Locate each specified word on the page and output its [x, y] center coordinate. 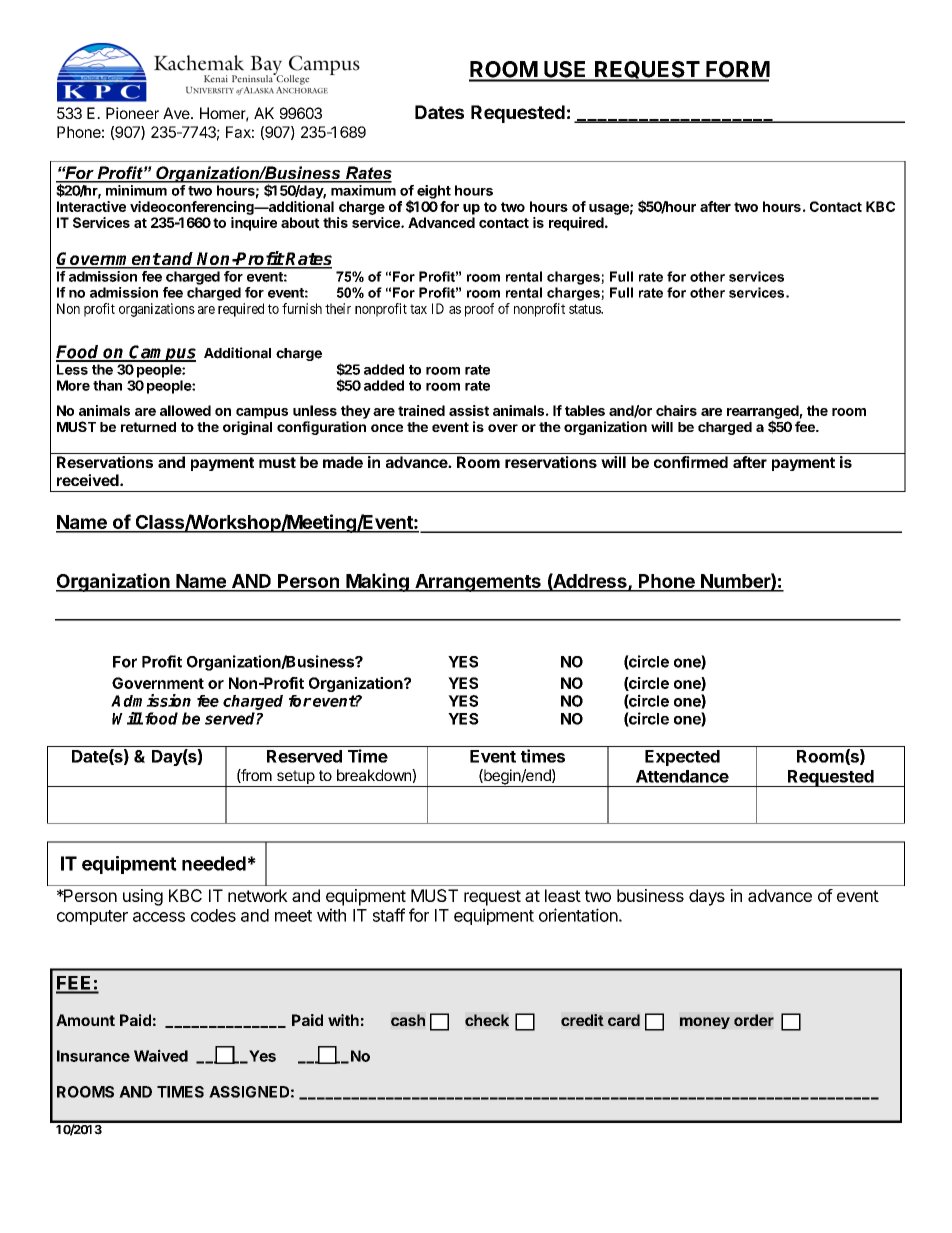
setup [295, 778]
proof [479, 310]
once [387, 428]
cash [408, 1020]
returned [148, 427]
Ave [177, 113]
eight [434, 192]
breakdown [375, 775]
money [705, 1023]
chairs [676, 410]
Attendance [682, 776]
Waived [161, 1055]
